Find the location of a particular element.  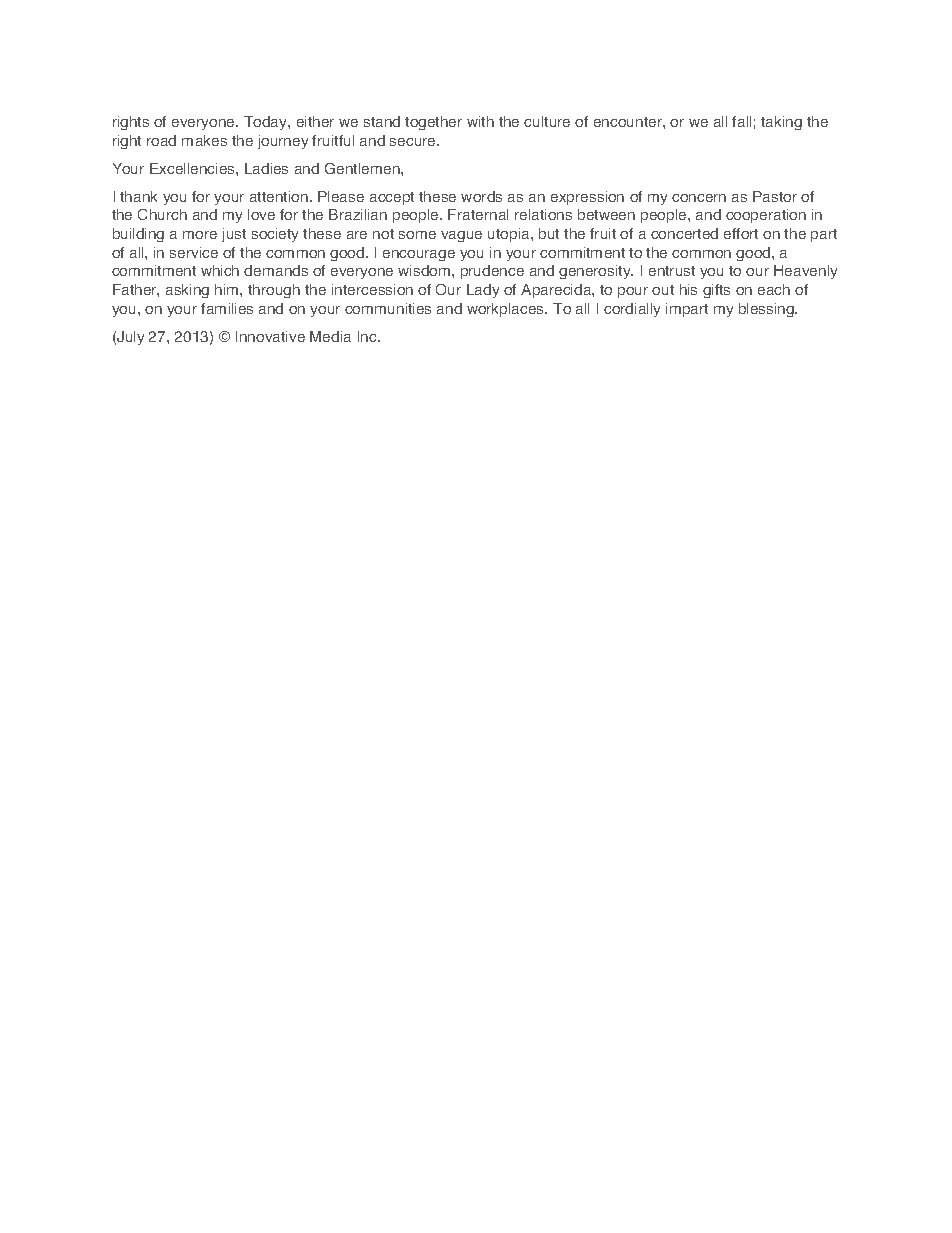

fall is located at coordinates (741, 121).
